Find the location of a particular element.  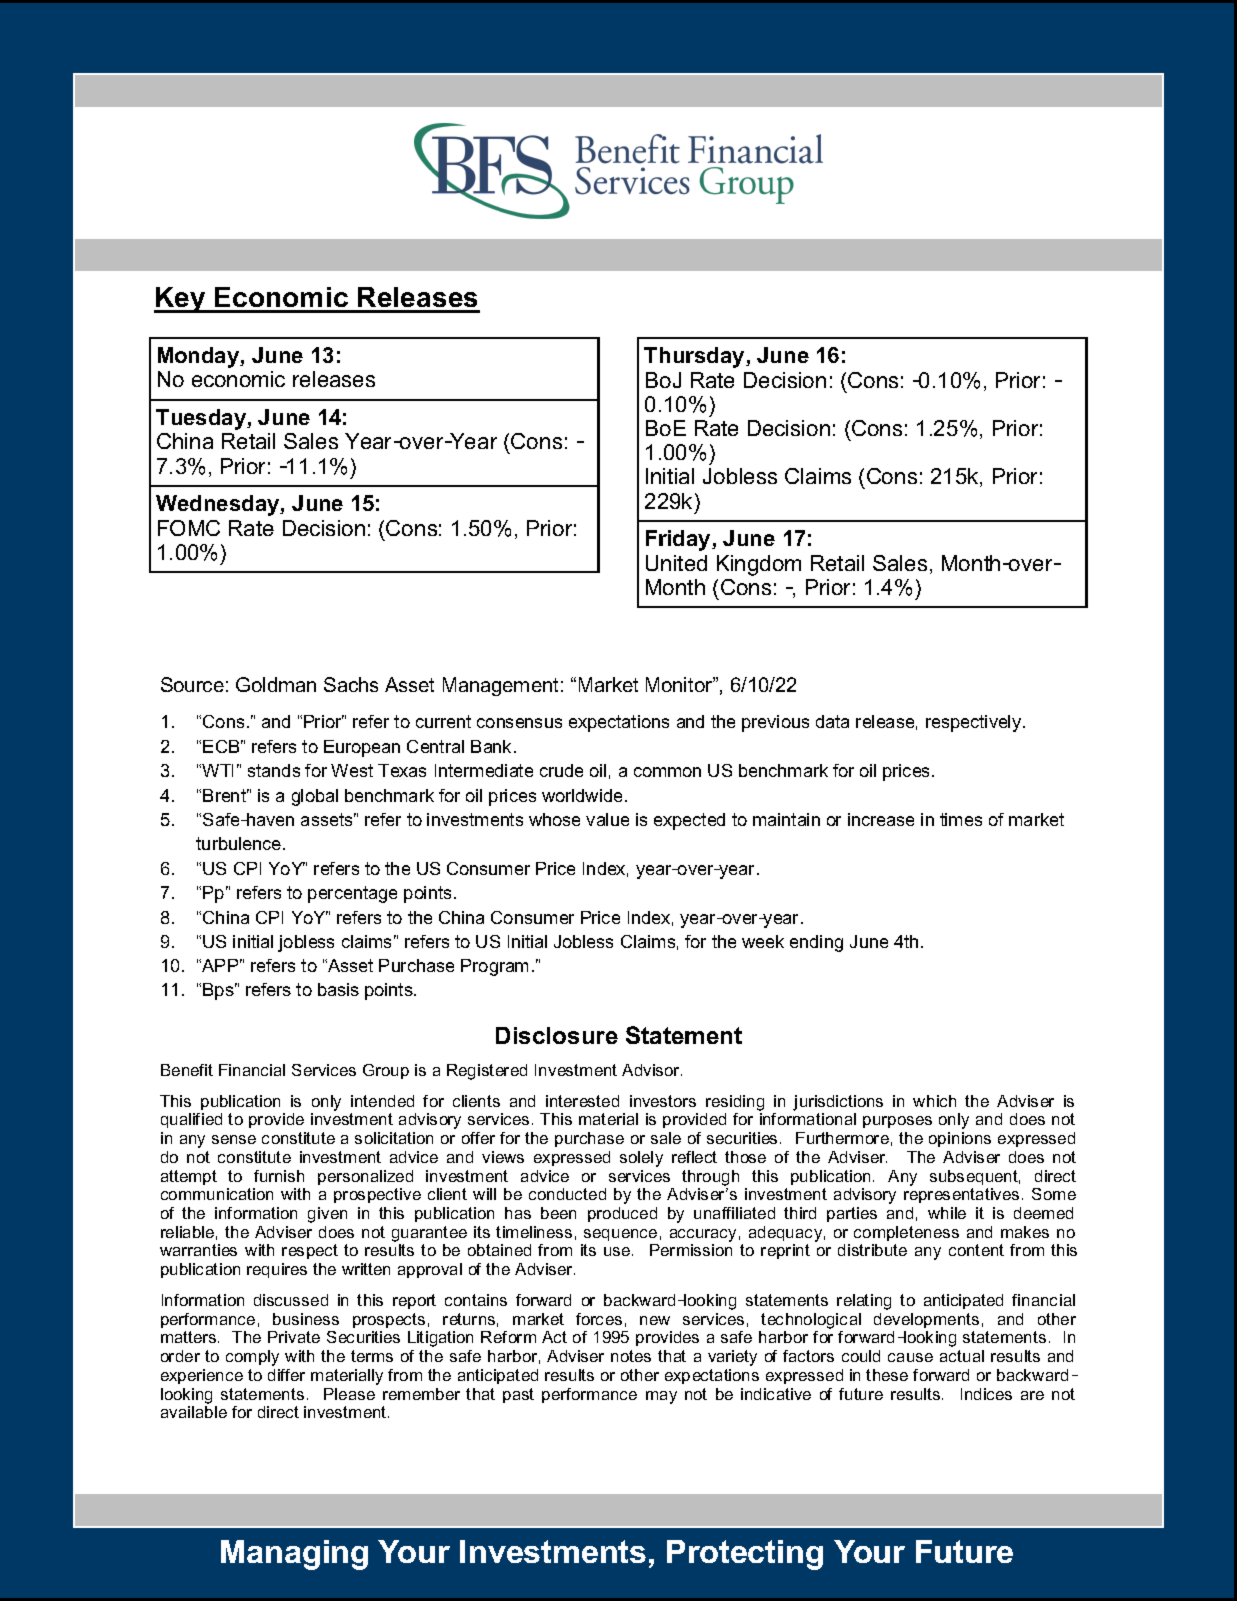

United is located at coordinates (676, 563).
